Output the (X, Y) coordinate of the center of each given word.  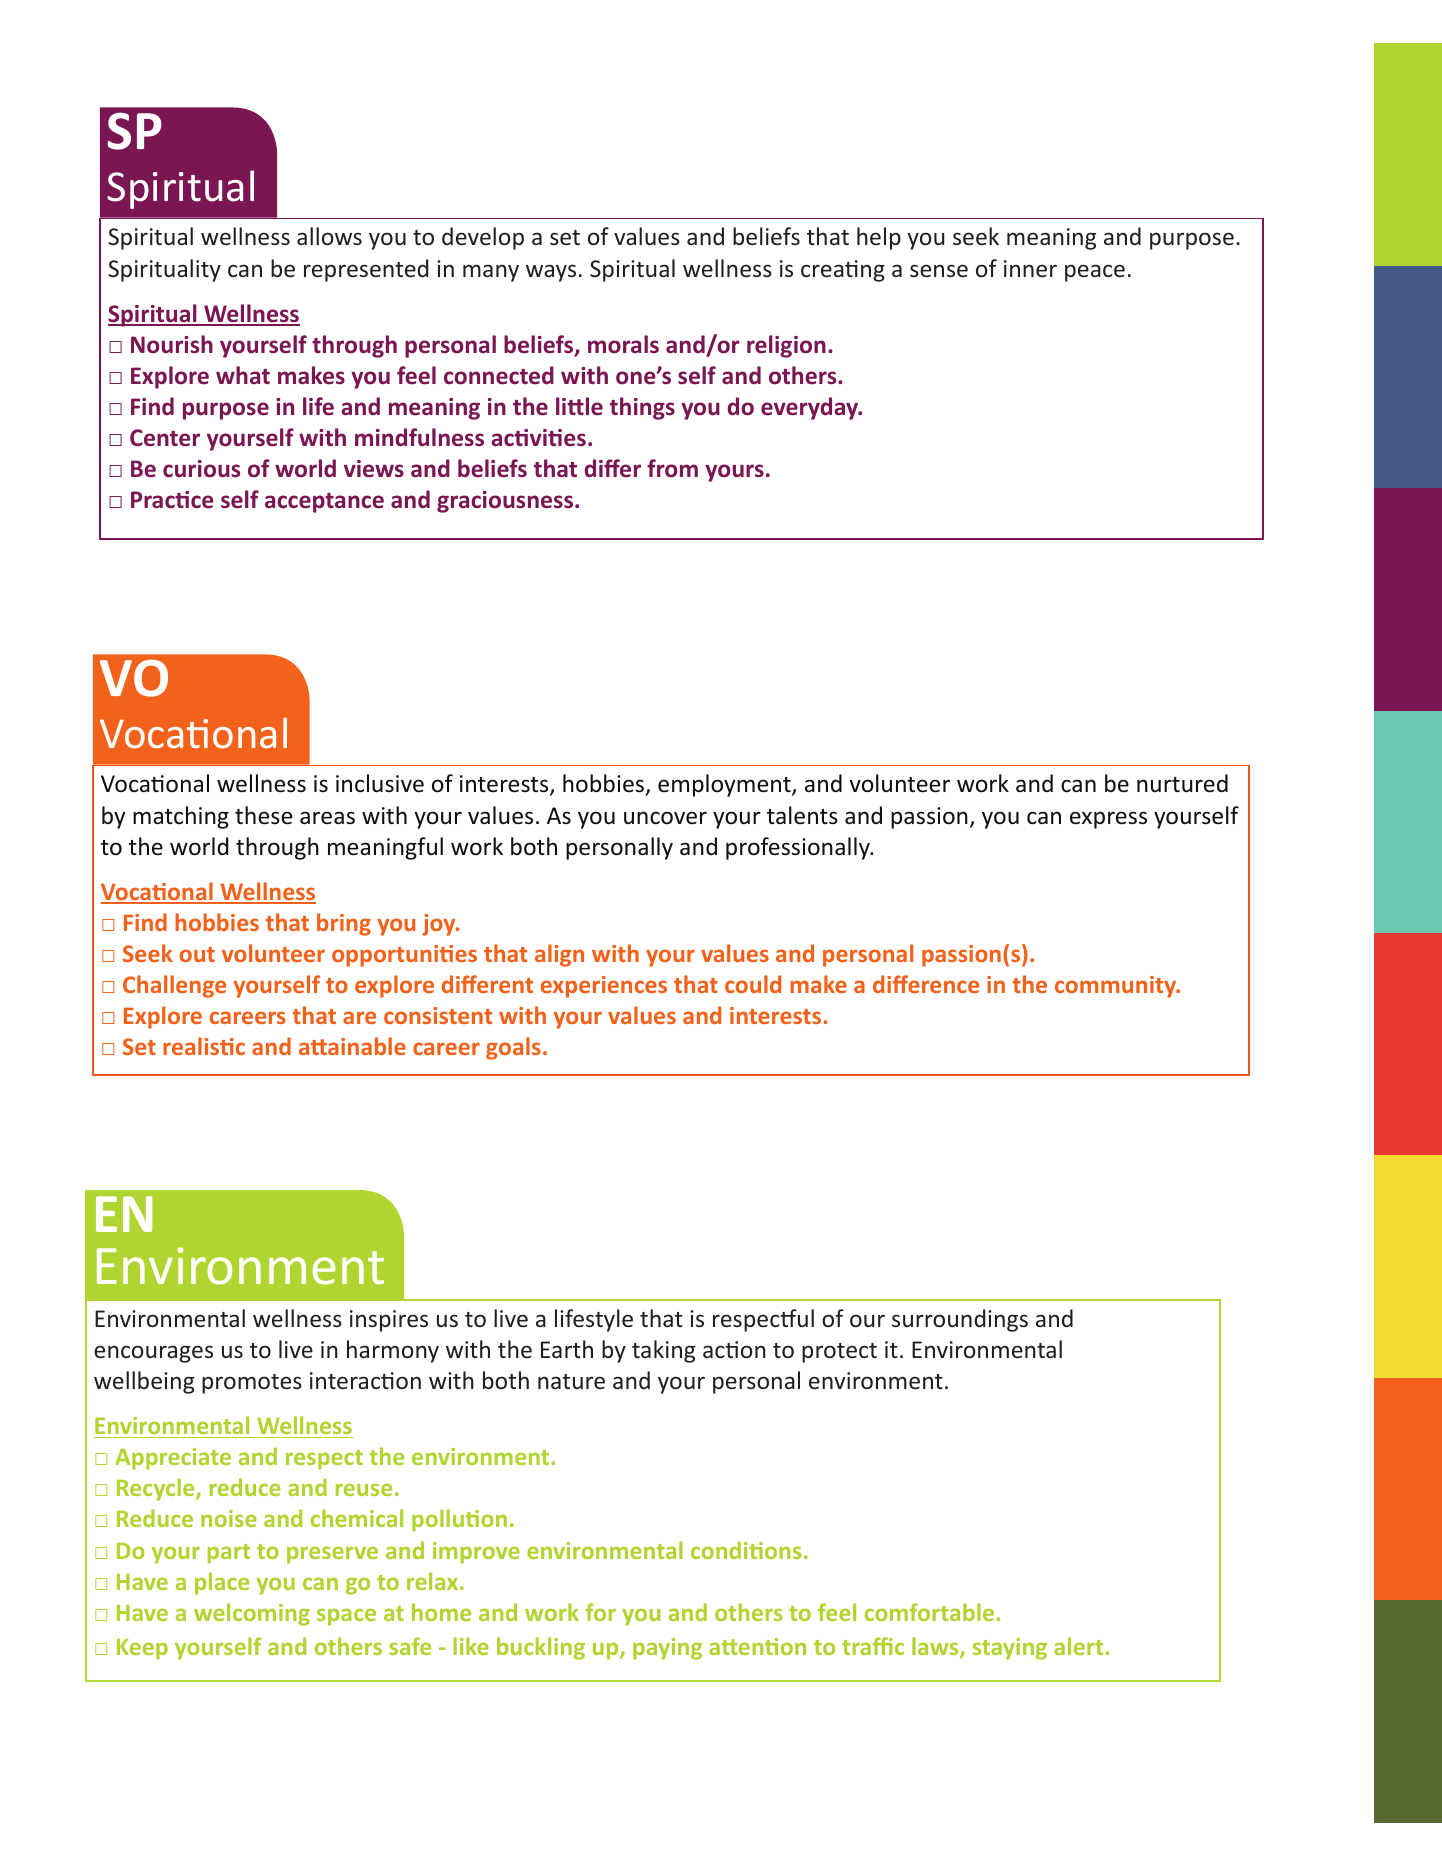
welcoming (252, 1614)
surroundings (960, 1320)
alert (1078, 1646)
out (197, 954)
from (672, 468)
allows (329, 236)
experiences (604, 987)
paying (667, 1649)
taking (663, 1351)
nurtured (1182, 783)
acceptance (324, 503)
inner (1030, 268)
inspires (389, 1321)
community (1117, 987)
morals (623, 344)
